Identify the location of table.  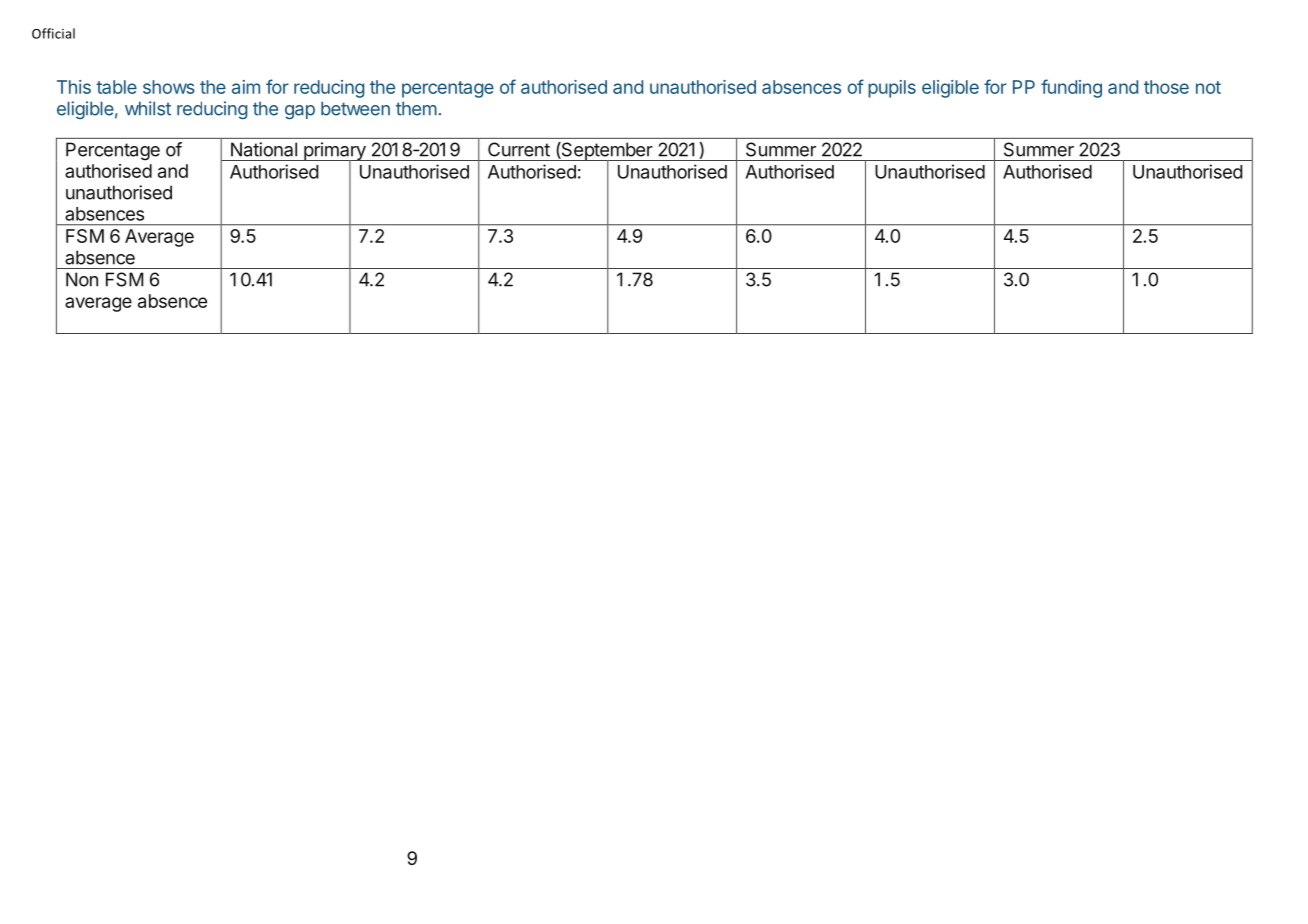
(116, 87).
